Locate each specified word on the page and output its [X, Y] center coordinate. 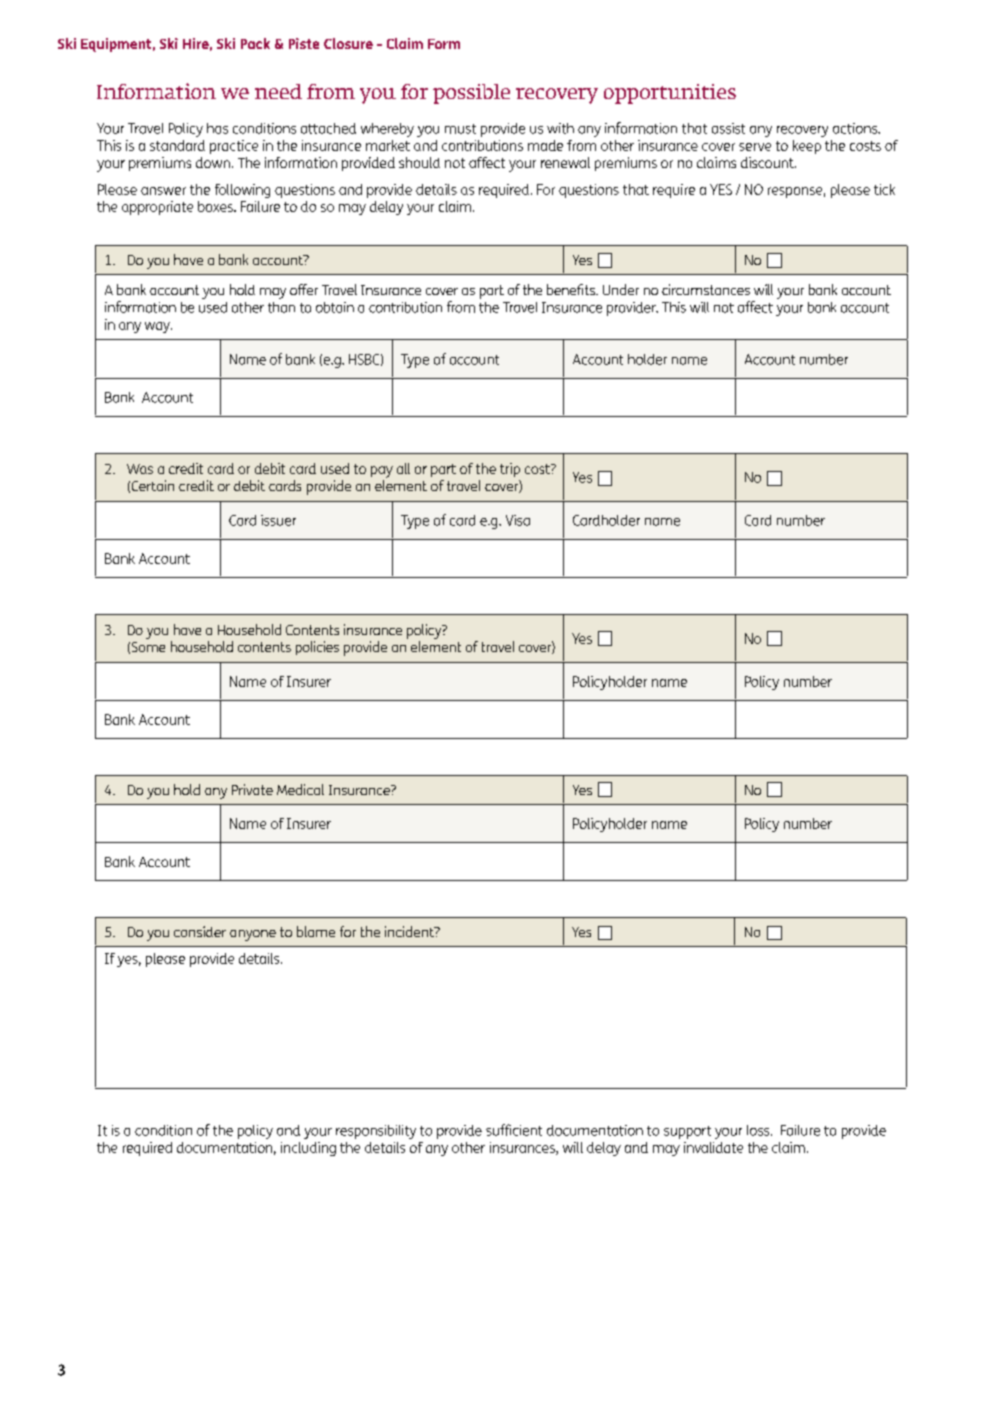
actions [856, 128]
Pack [255, 43]
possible [471, 94]
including [308, 1149]
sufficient [514, 1130]
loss [759, 1130]
